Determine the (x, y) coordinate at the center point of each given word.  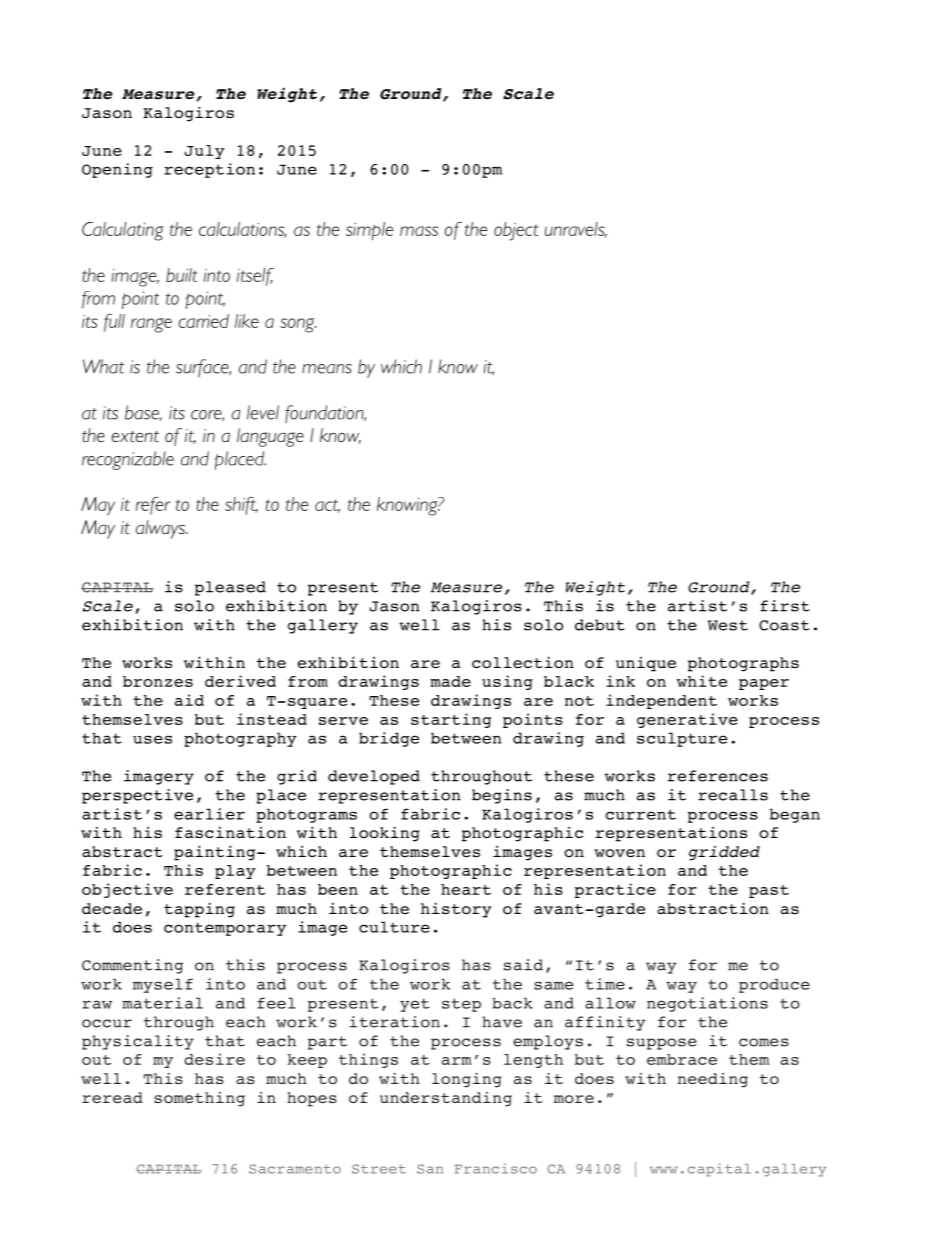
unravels (576, 230)
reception (209, 170)
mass (419, 231)
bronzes (158, 681)
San (430, 1169)
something (199, 1099)
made (450, 681)
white (702, 681)
